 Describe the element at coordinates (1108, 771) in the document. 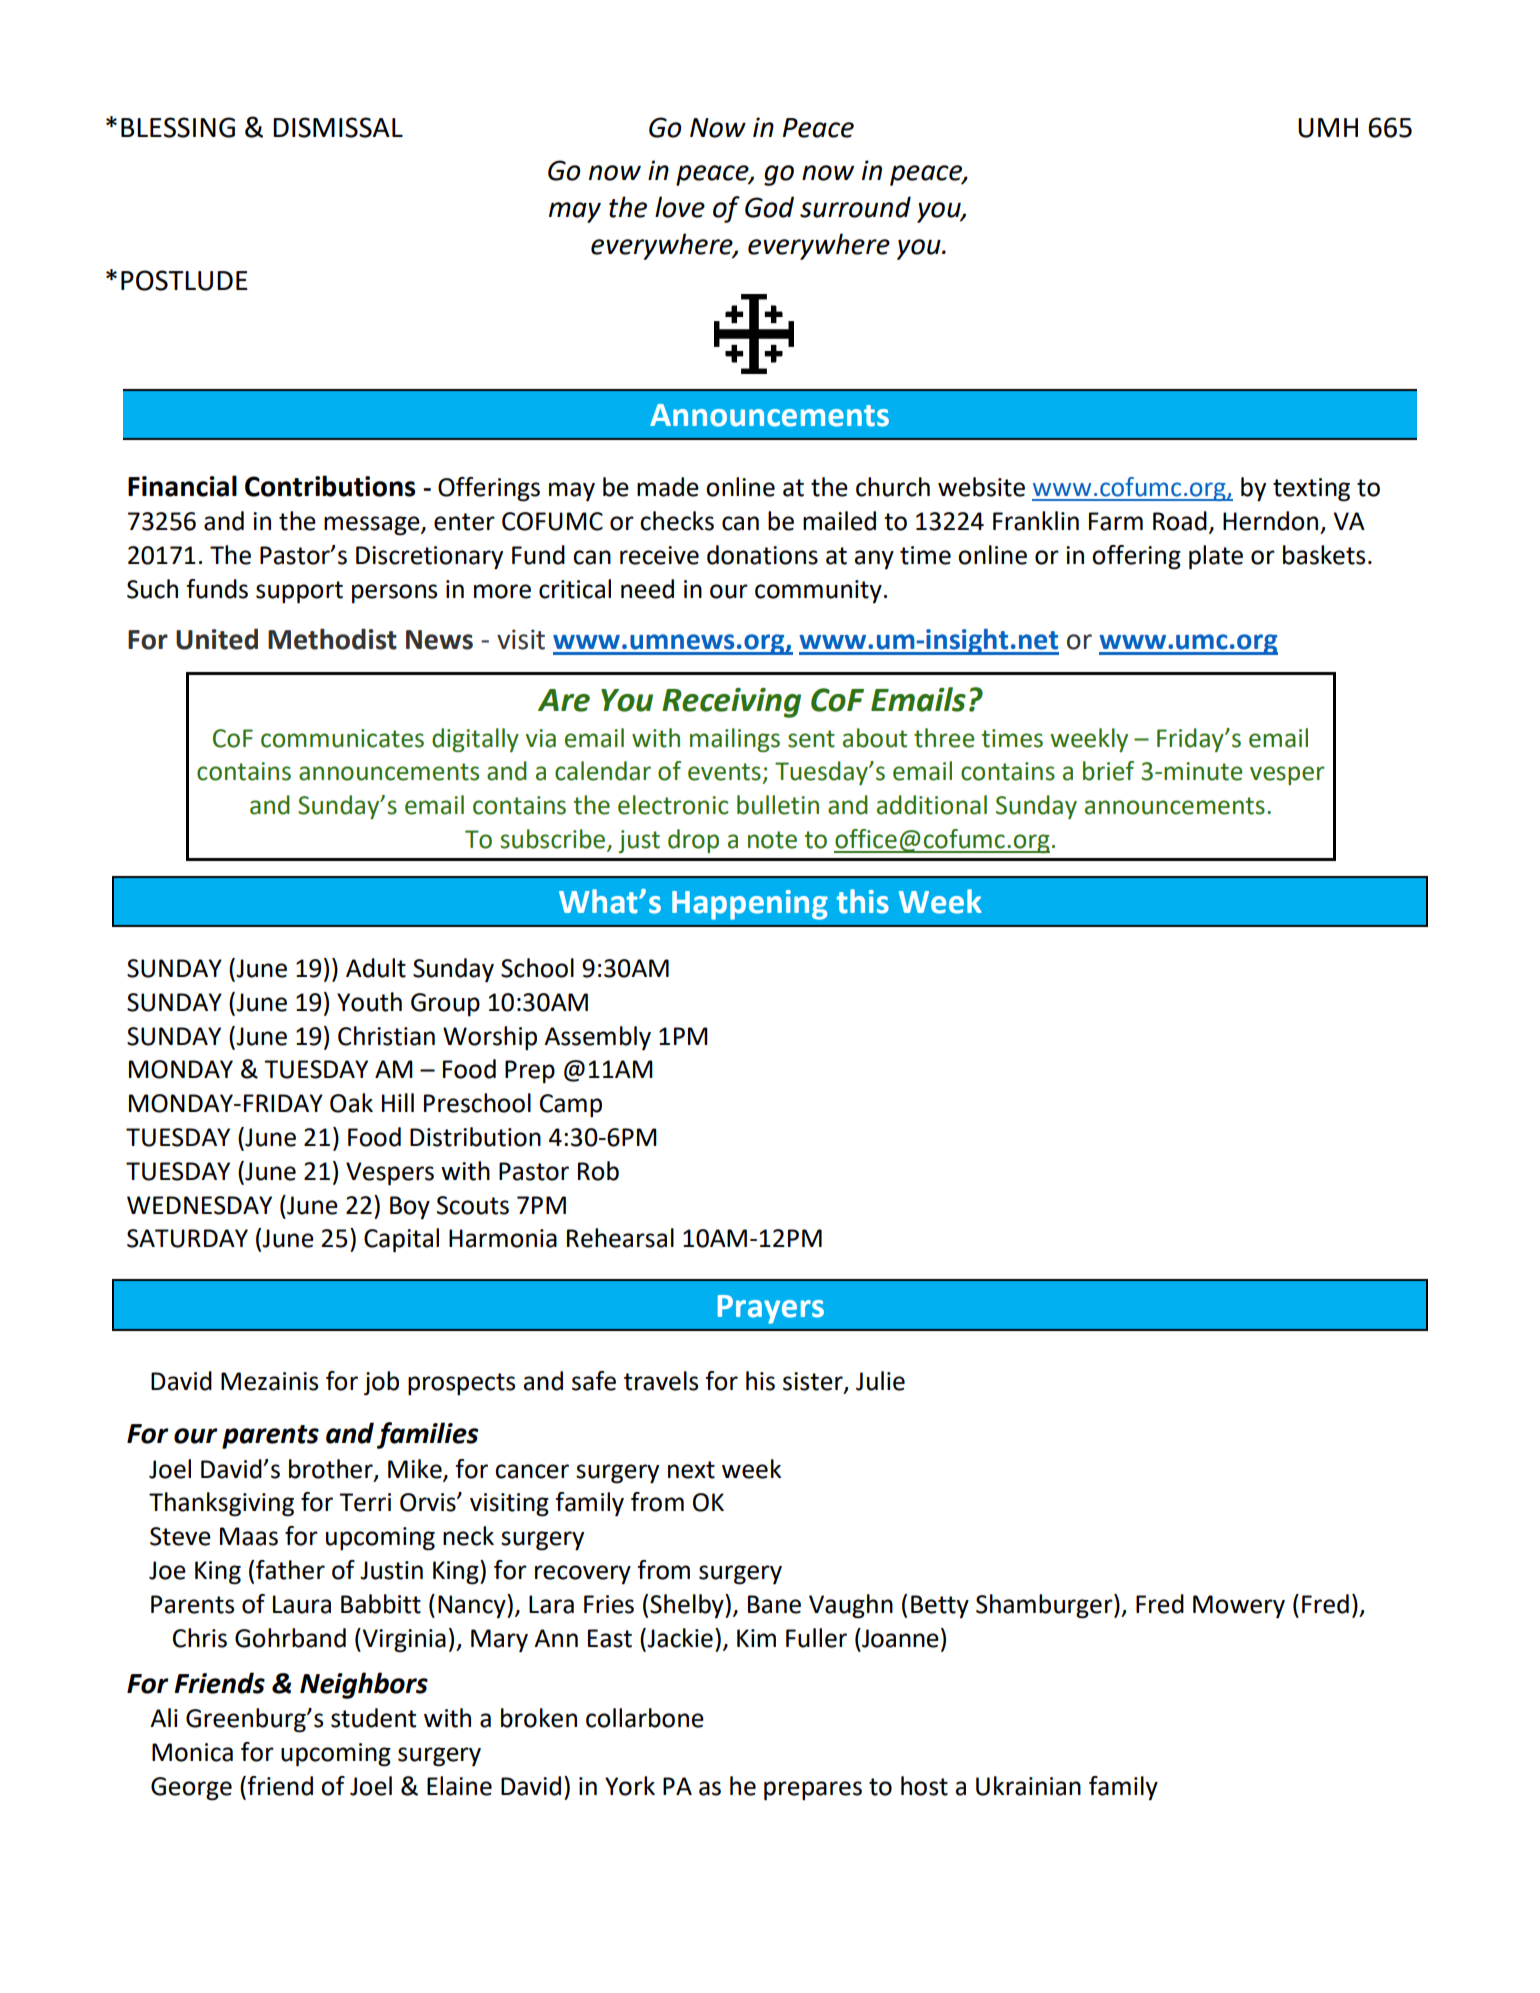

I see `brief` at that location.
